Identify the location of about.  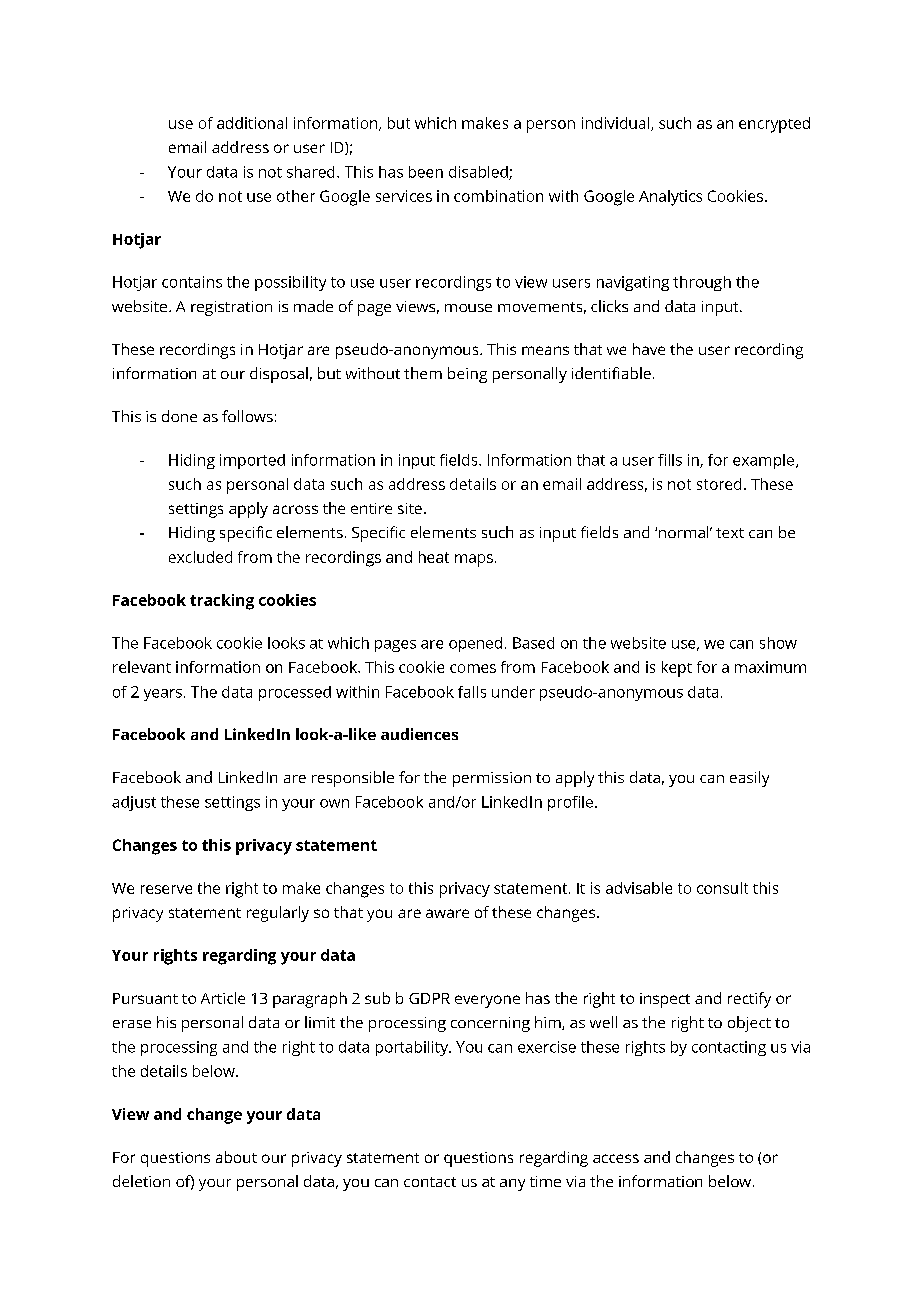
(236, 1157).
